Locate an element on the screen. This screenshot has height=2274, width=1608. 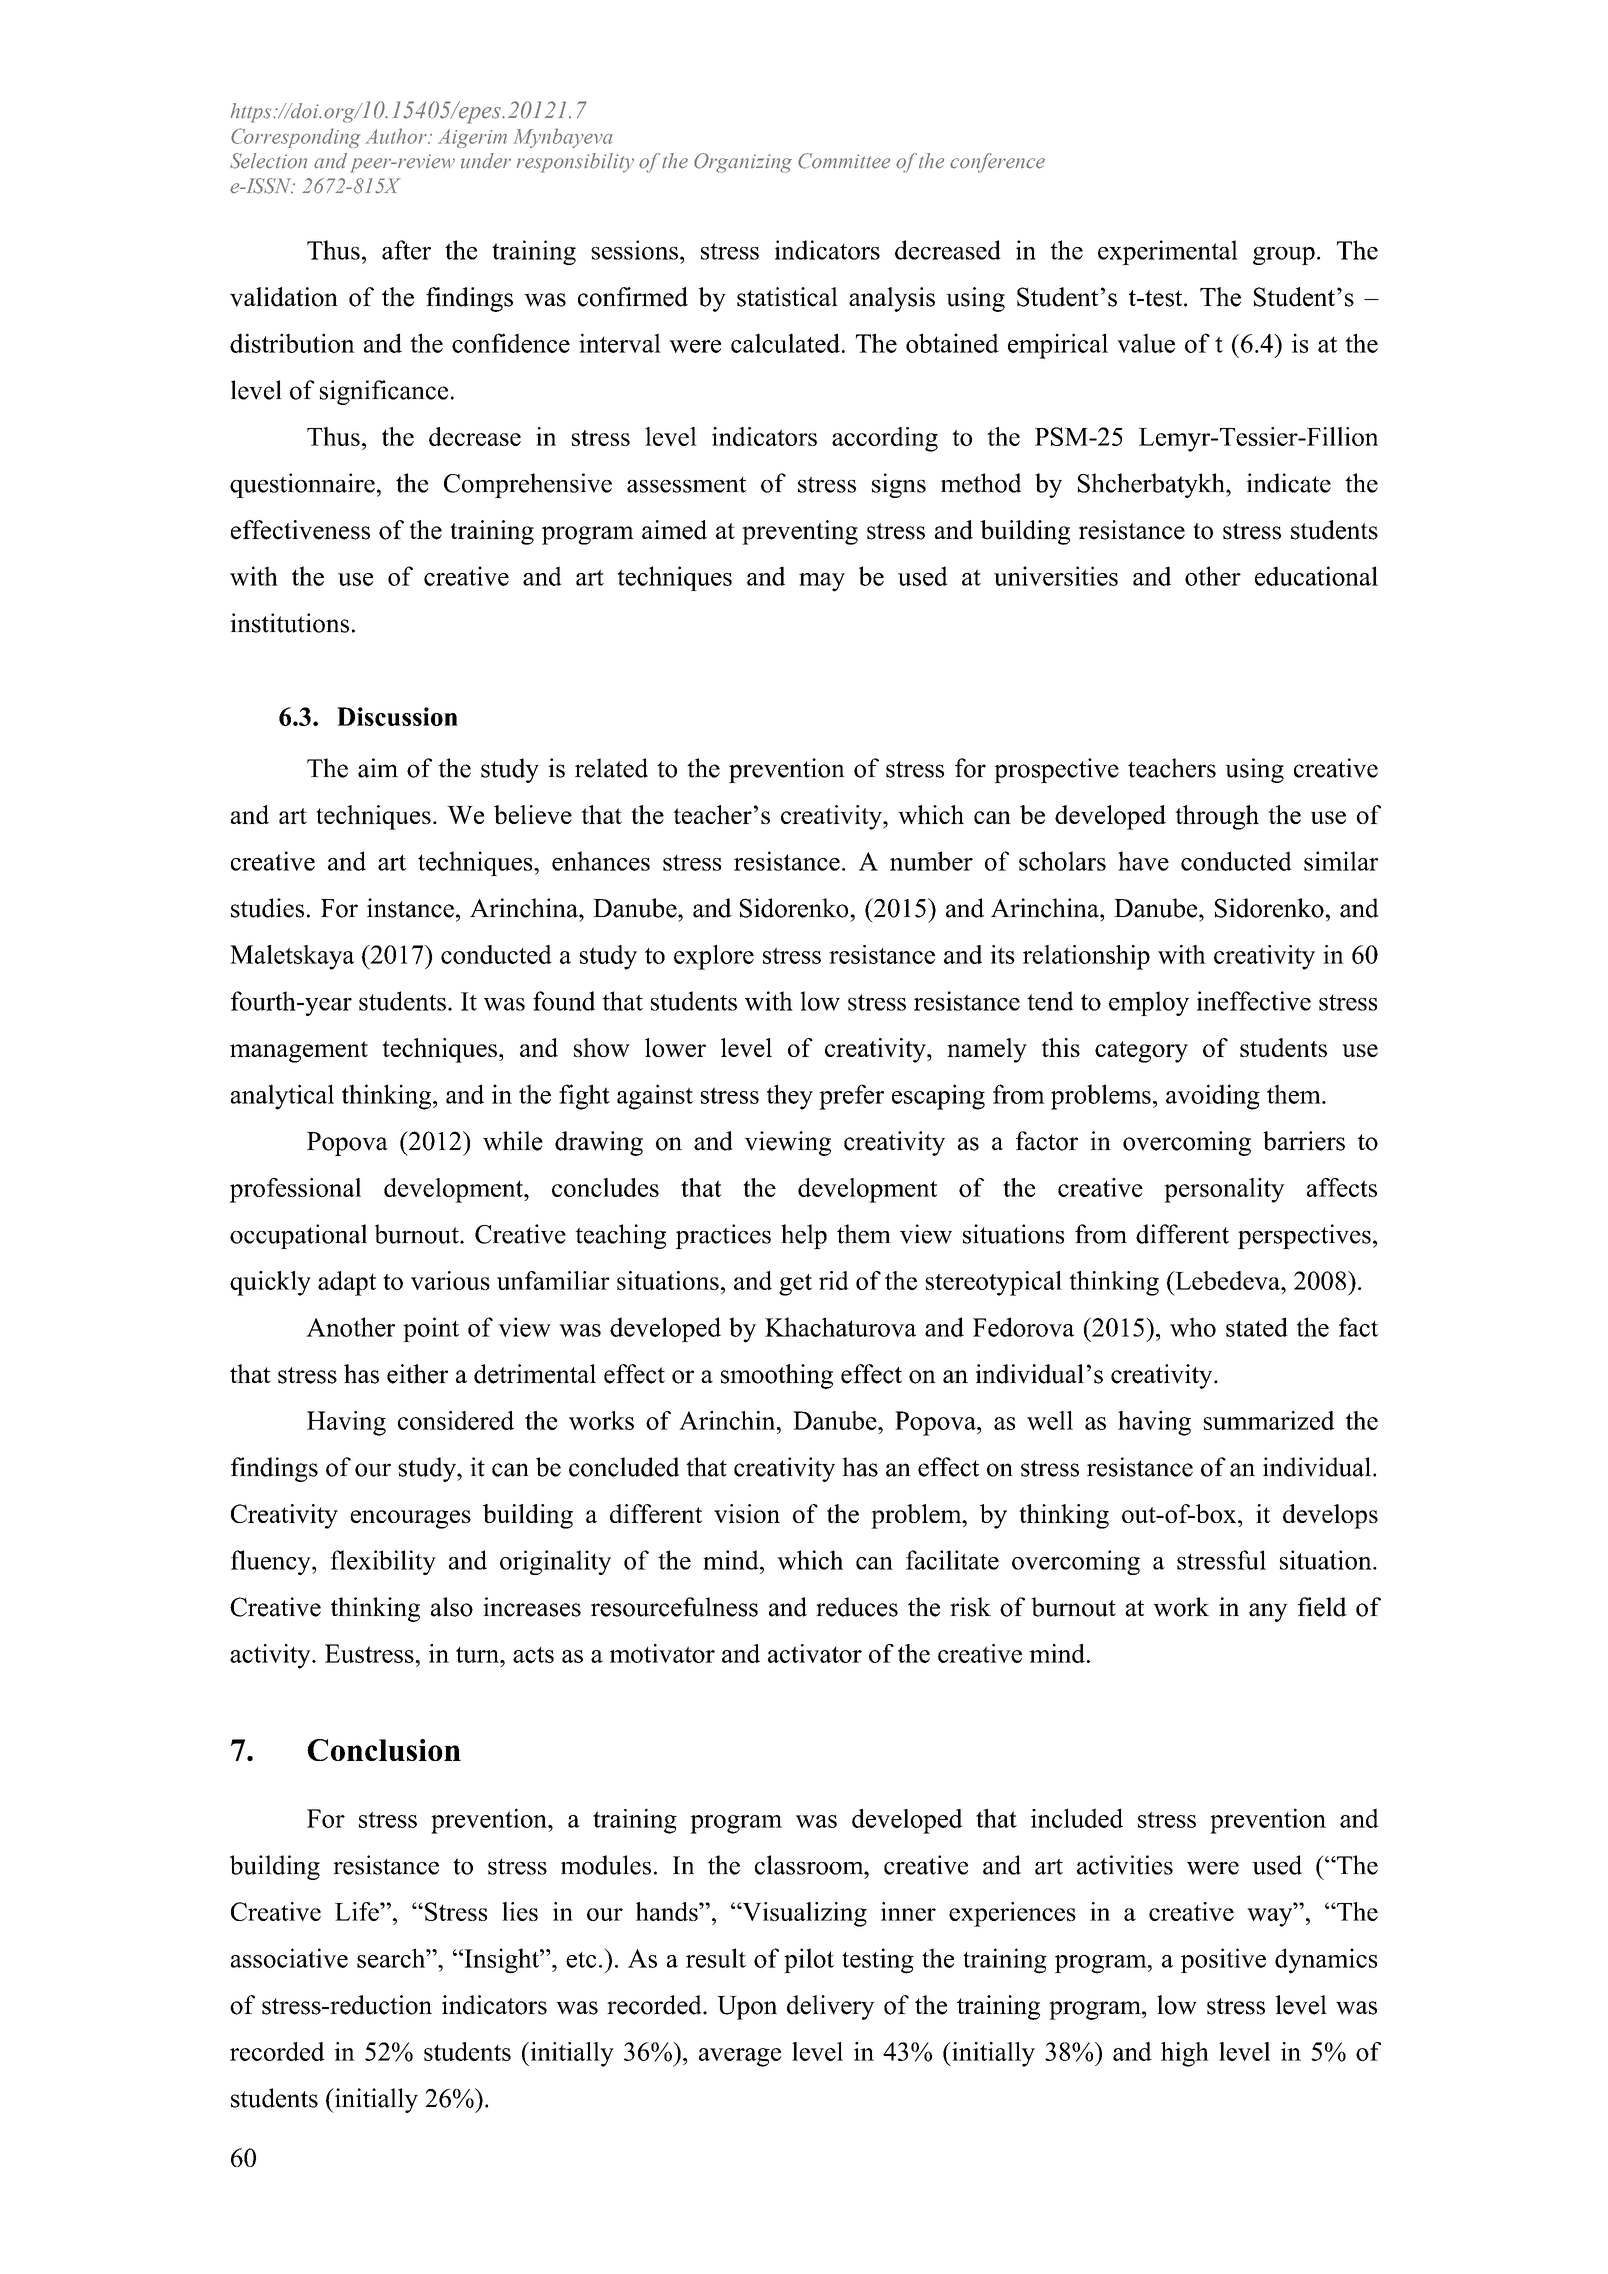
after is located at coordinates (406, 250).
